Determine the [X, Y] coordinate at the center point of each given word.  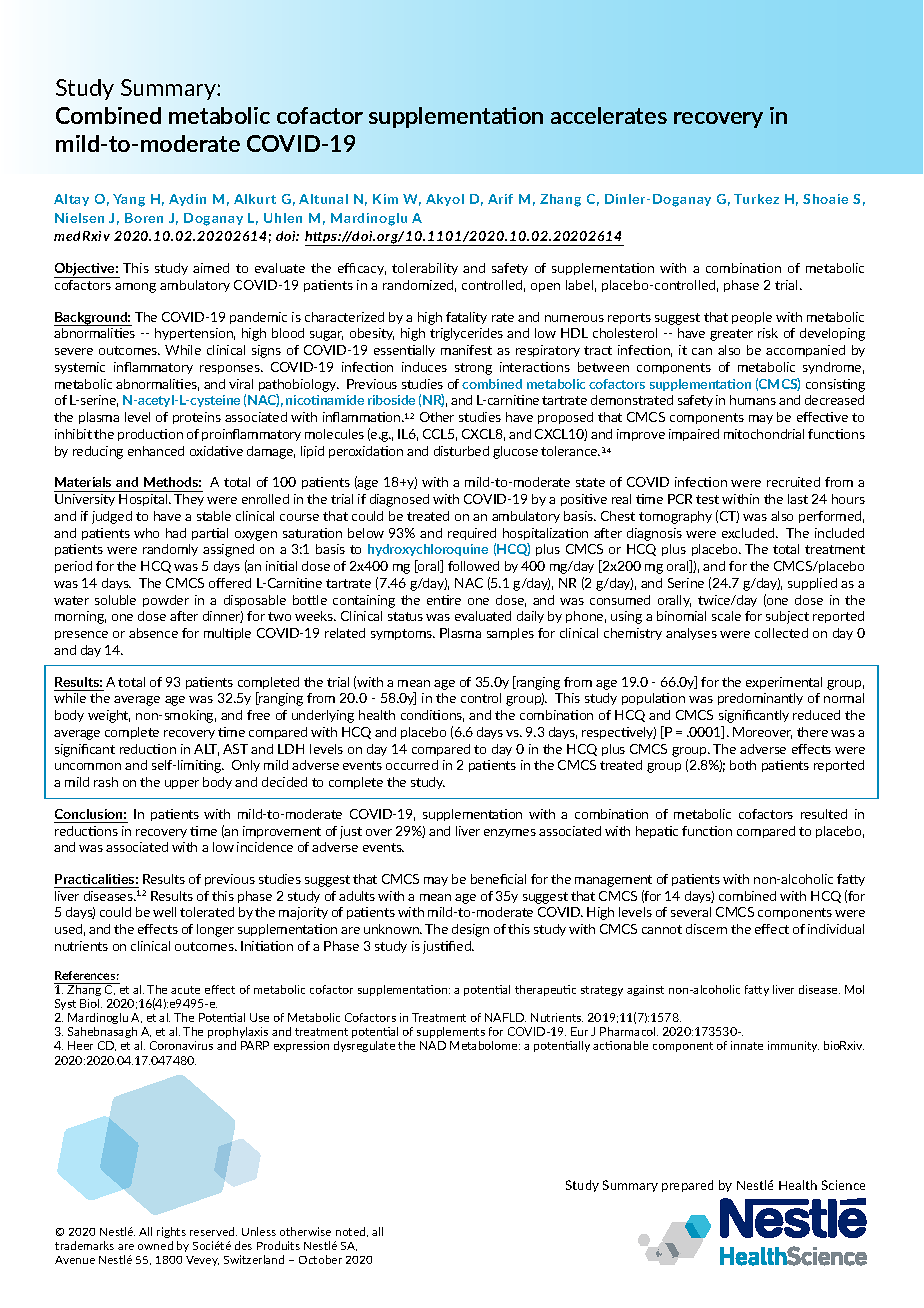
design [470, 930]
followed [473, 566]
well [164, 912]
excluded [749, 533]
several [691, 912]
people [752, 318]
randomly [170, 550]
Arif [500, 199]
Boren [144, 218]
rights [171, 1232]
